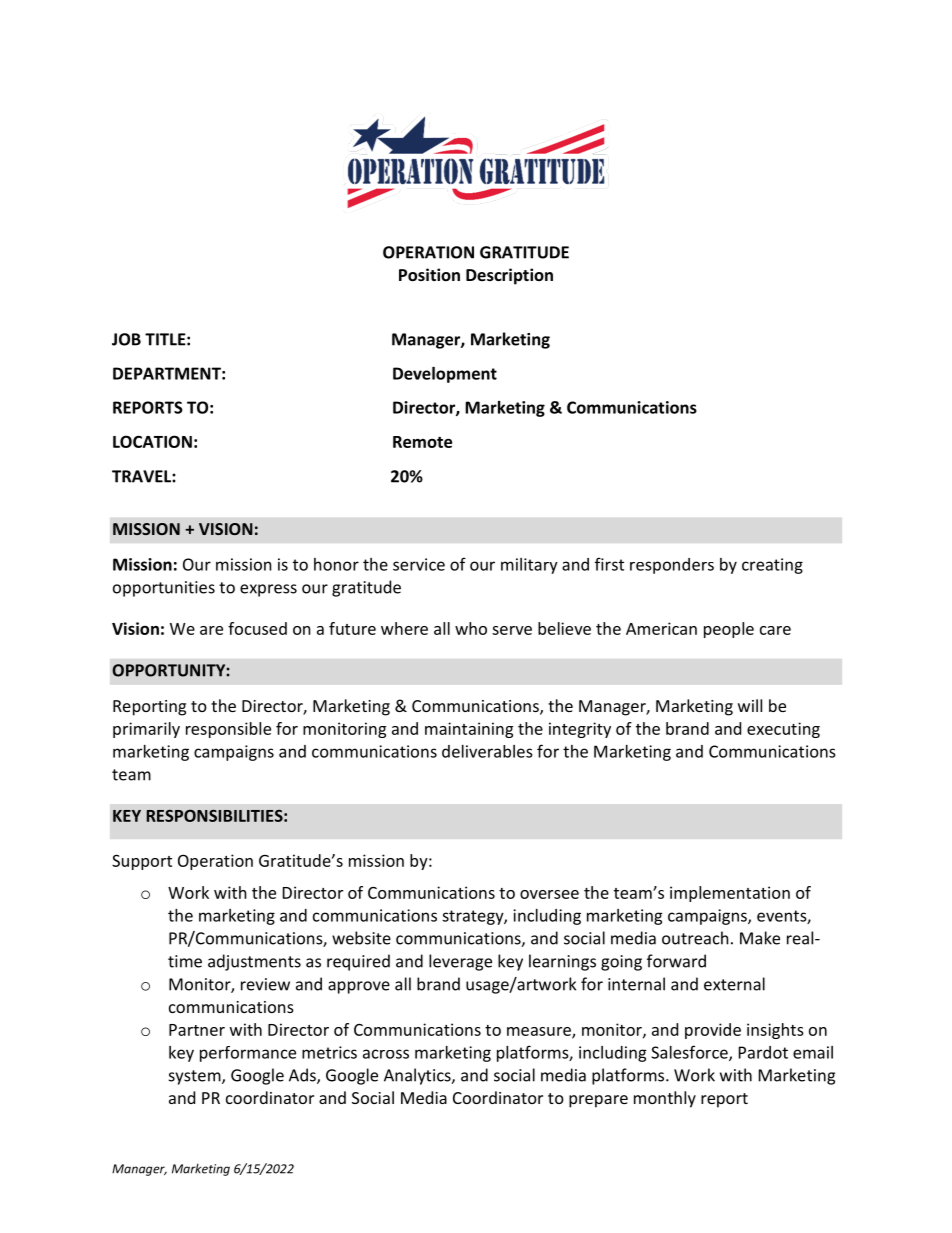 This screenshot has width=952, height=1233. What do you see at coordinates (228, 730) in the screenshot?
I see `responsible` at bounding box center [228, 730].
